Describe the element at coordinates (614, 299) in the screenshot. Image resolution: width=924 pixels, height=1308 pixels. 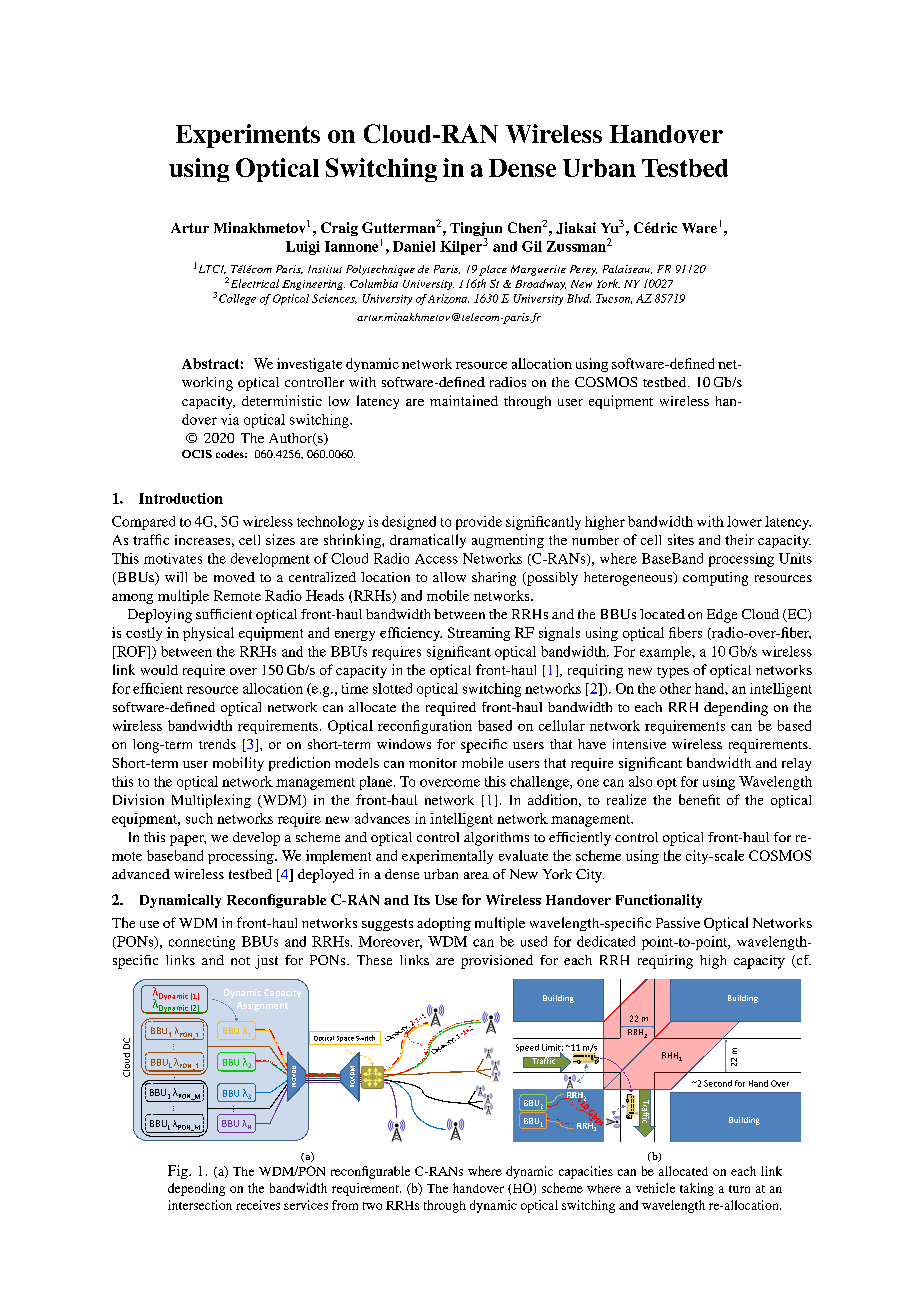
I see `Tucson` at that location.
